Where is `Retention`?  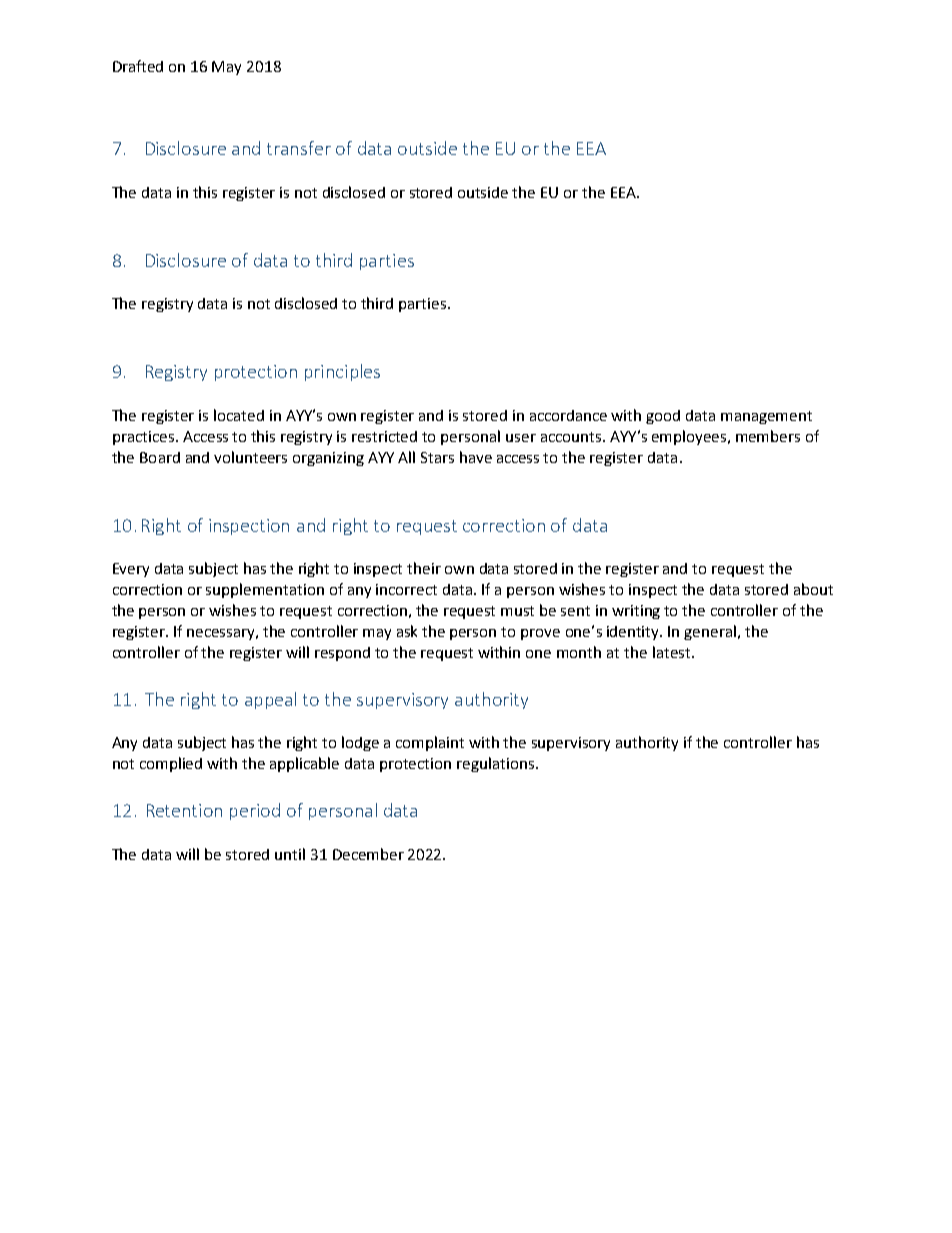
Retention is located at coordinates (184, 810).
